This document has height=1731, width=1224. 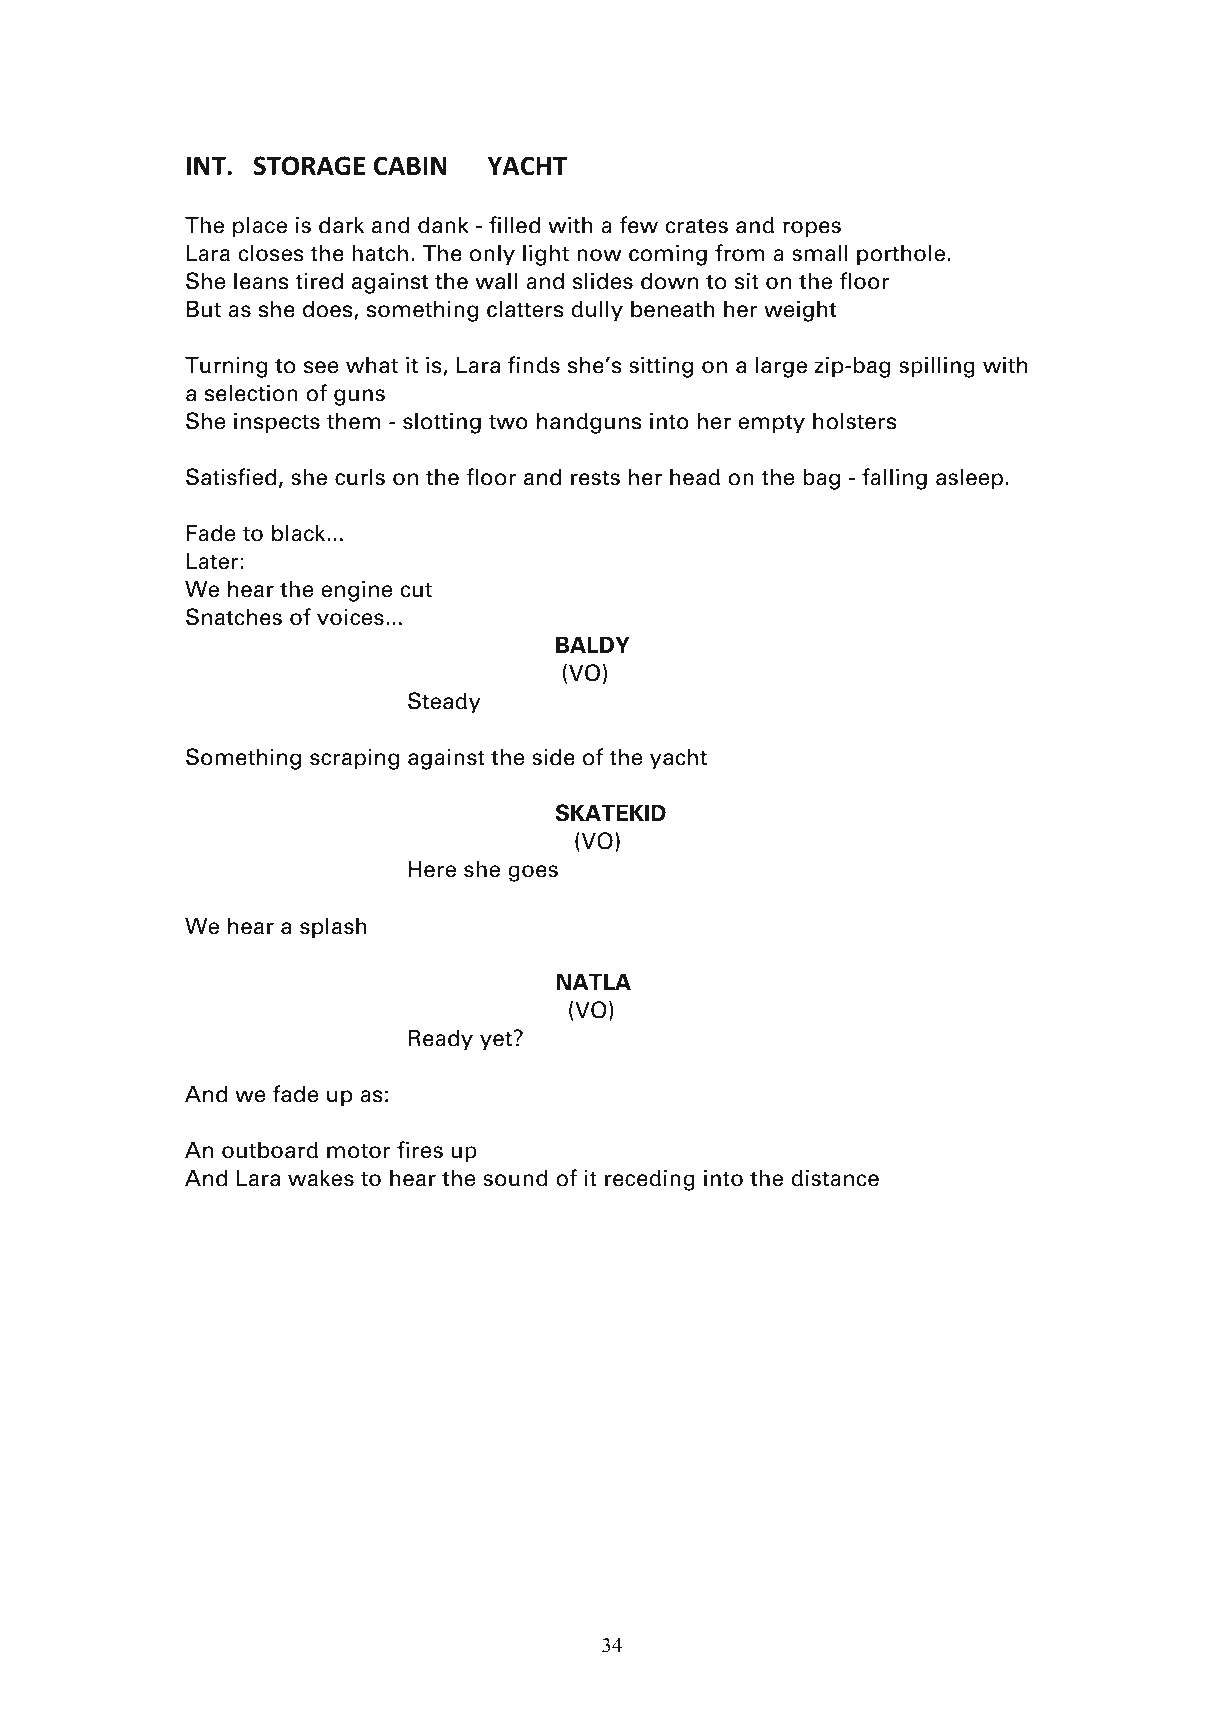 What do you see at coordinates (639, 225) in the document?
I see `few` at bounding box center [639, 225].
